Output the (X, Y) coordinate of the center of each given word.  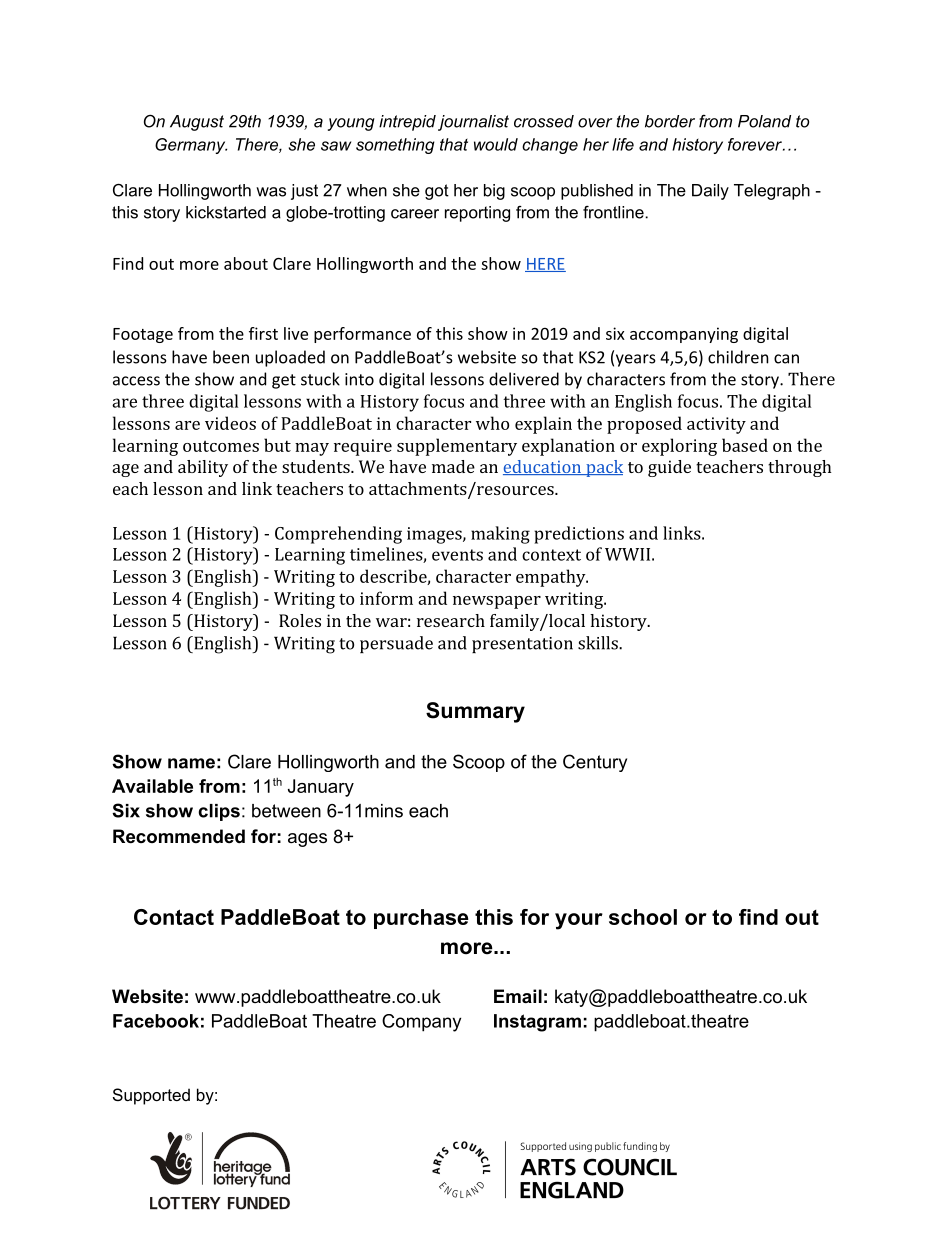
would (496, 144)
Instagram (537, 1023)
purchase (421, 919)
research (451, 620)
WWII (627, 554)
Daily (710, 192)
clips (219, 812)
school (643, 917)
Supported (151, 1096)
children (738, 357)
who (492, 423)
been (231, 357)
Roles (300, 620)
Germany (191, 146)
